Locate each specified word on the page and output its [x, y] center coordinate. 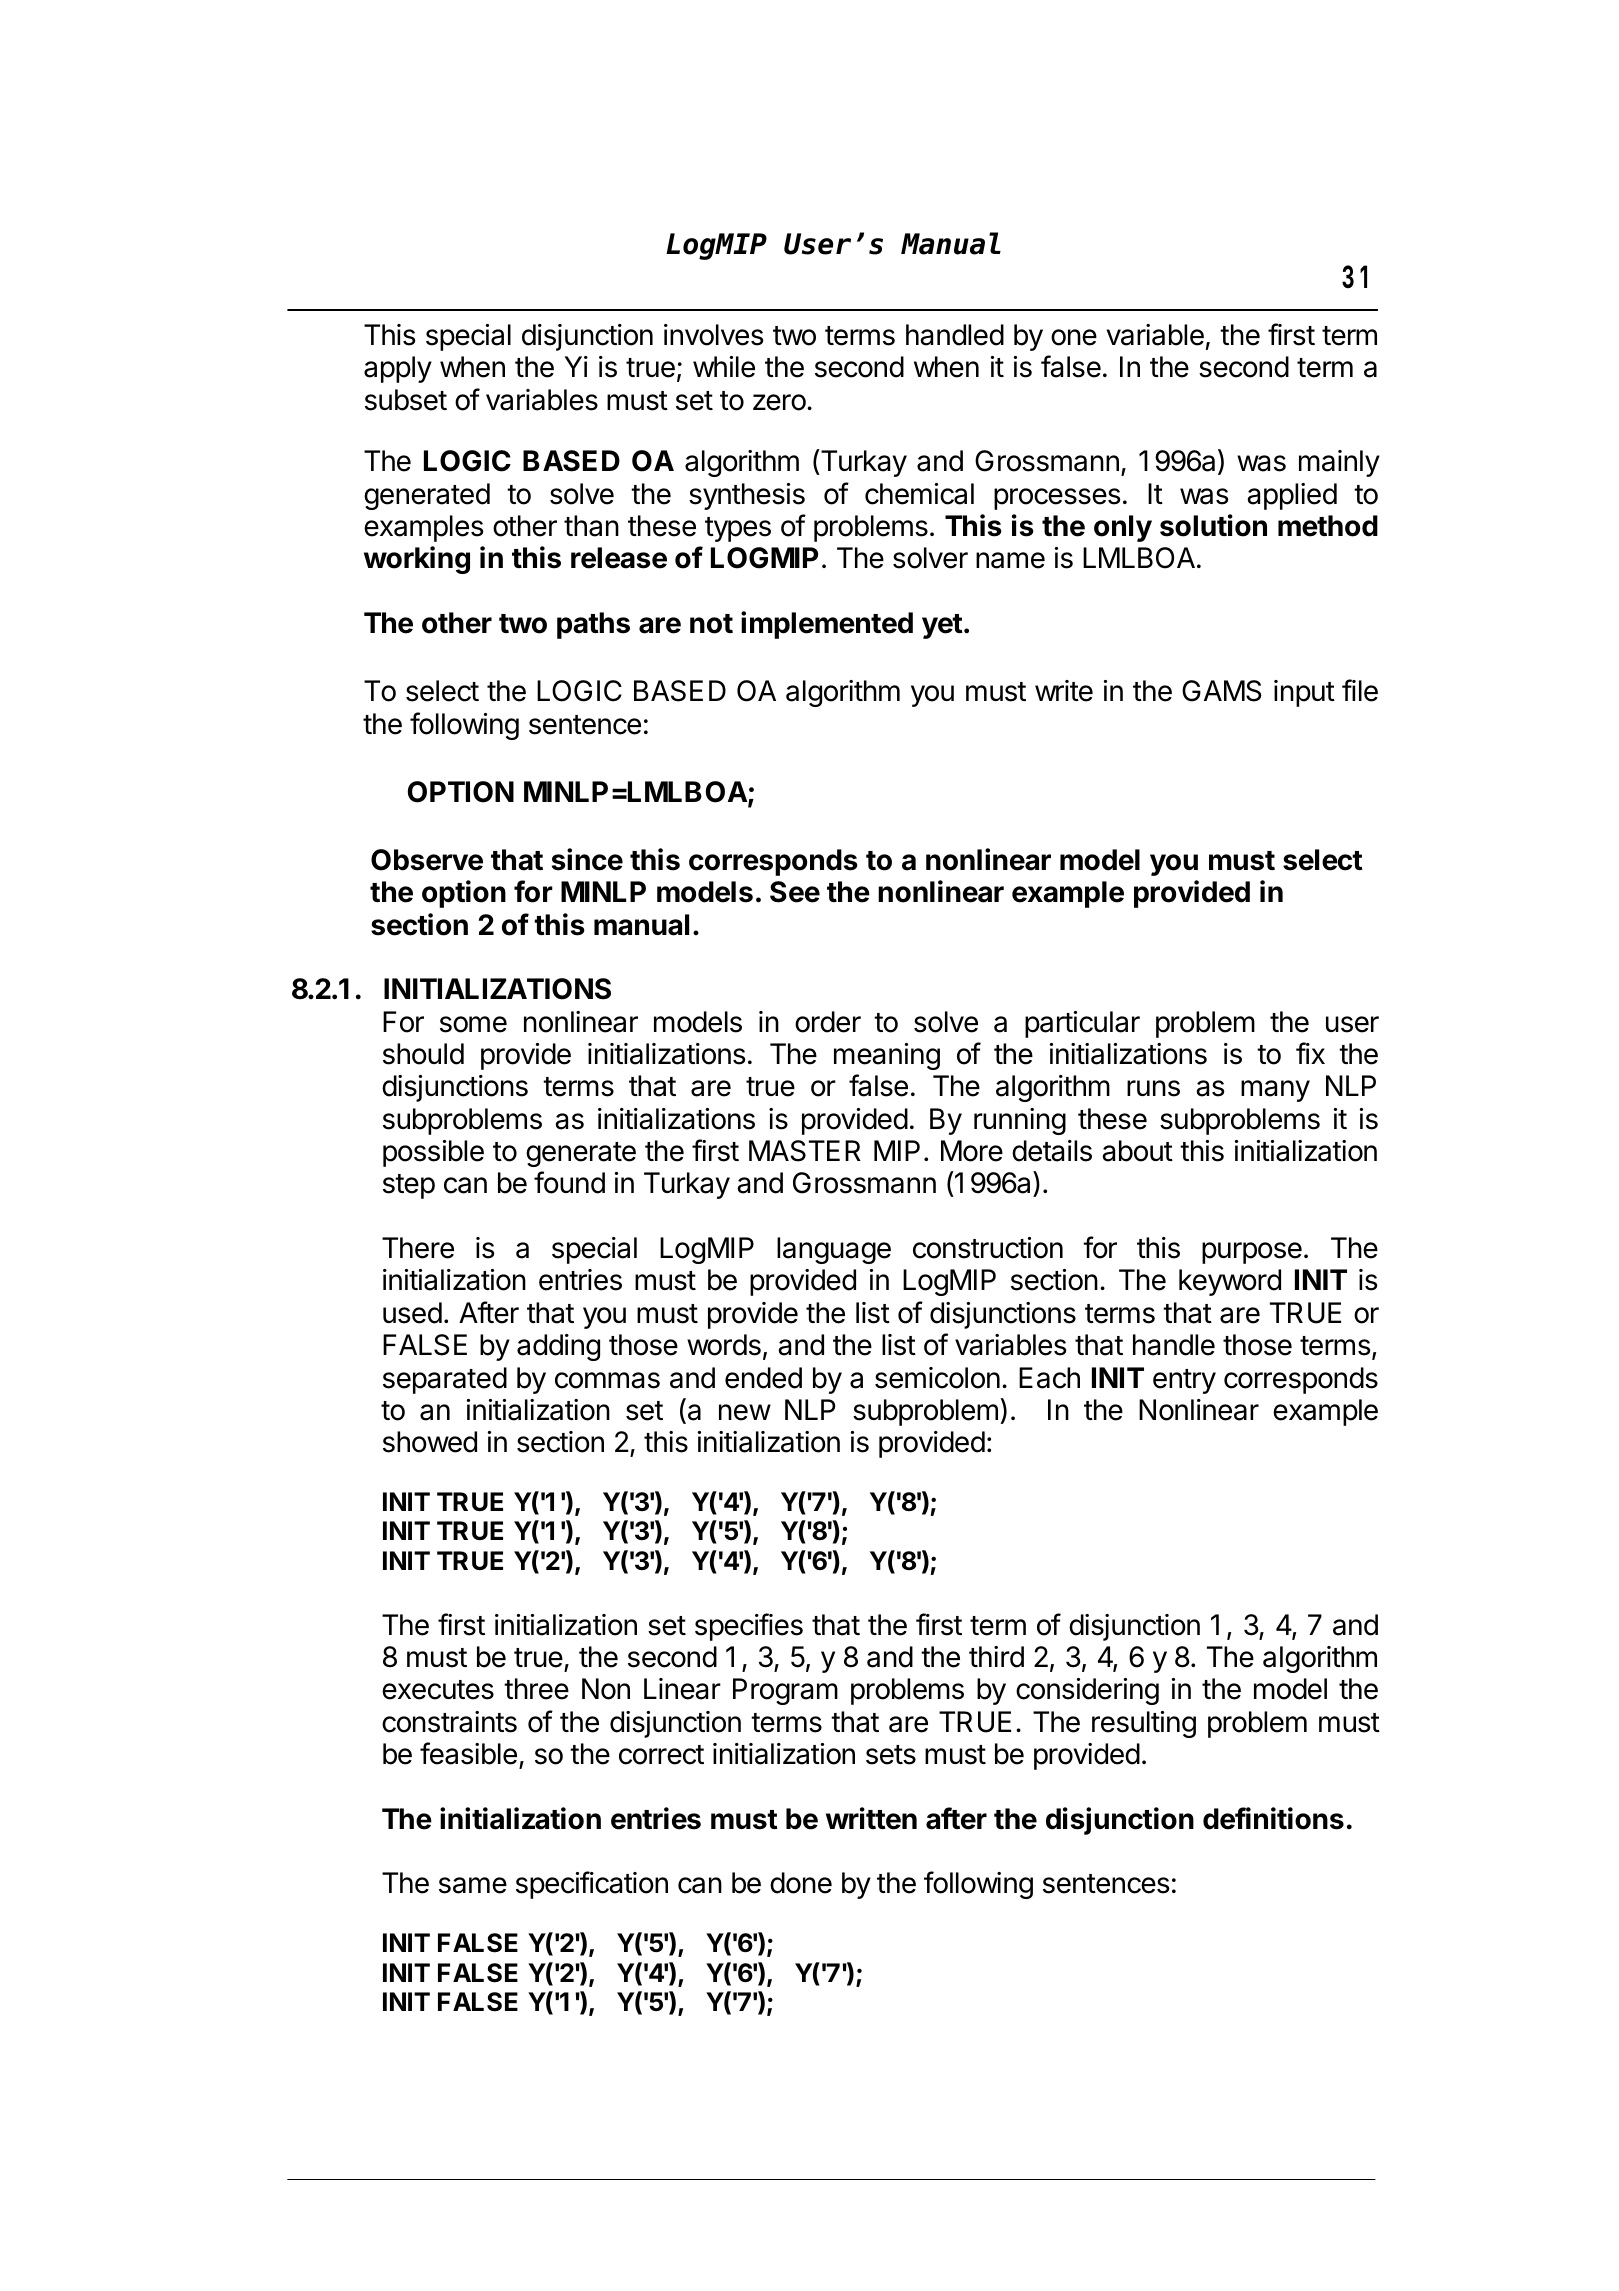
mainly [1339, 463]
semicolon [937, 1378]
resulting [1144, 1724]
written [871, 1818]
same [473, 1885]
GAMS [1222, 691]
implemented [827, 625]
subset [406, 400]
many [1275, 1091]
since [587, 859]
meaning [887, 1056]
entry [1184, 1381]
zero [780, 402]
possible [433, 1153]
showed [430, 1442]
